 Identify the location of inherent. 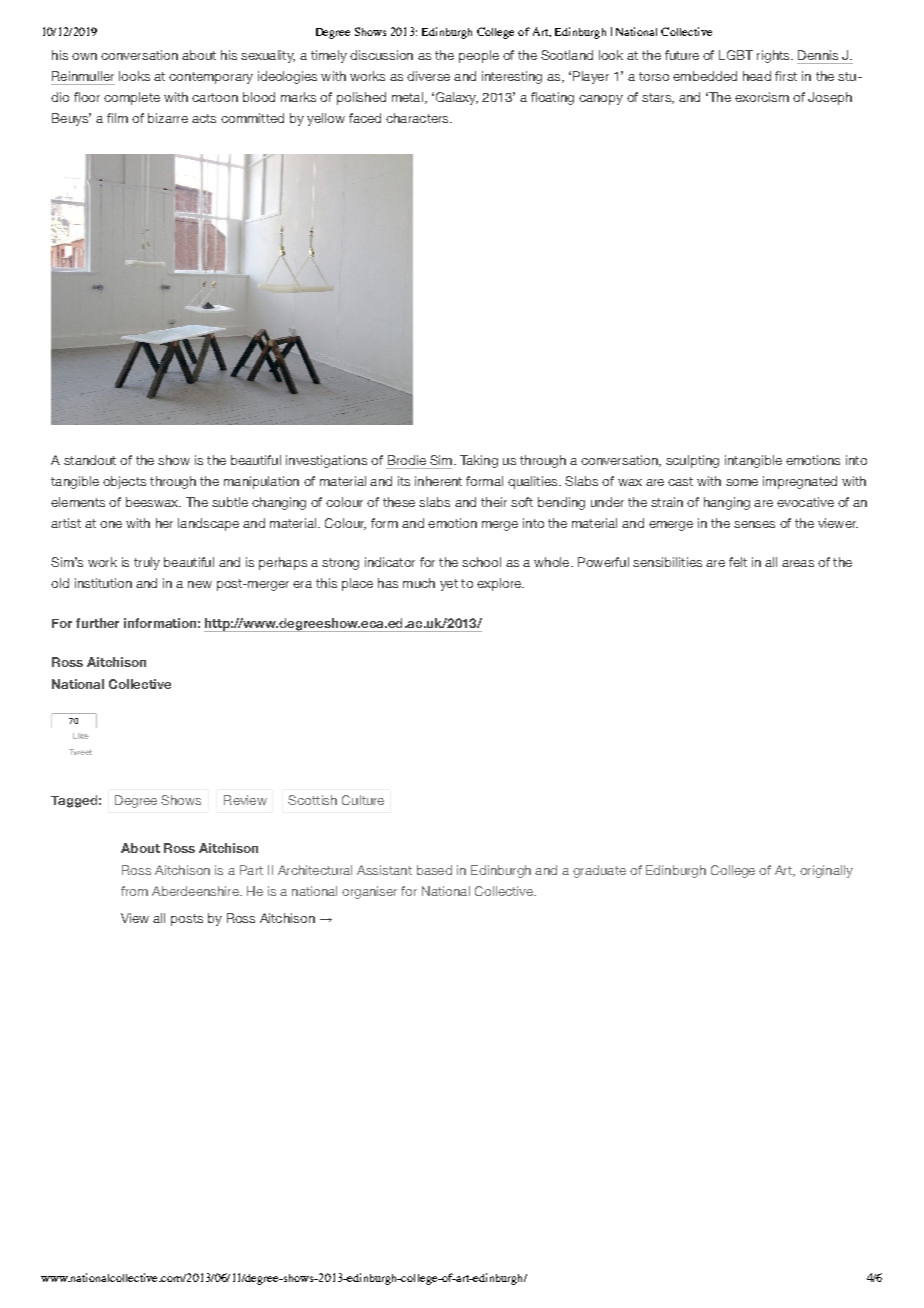
(438, 481).
